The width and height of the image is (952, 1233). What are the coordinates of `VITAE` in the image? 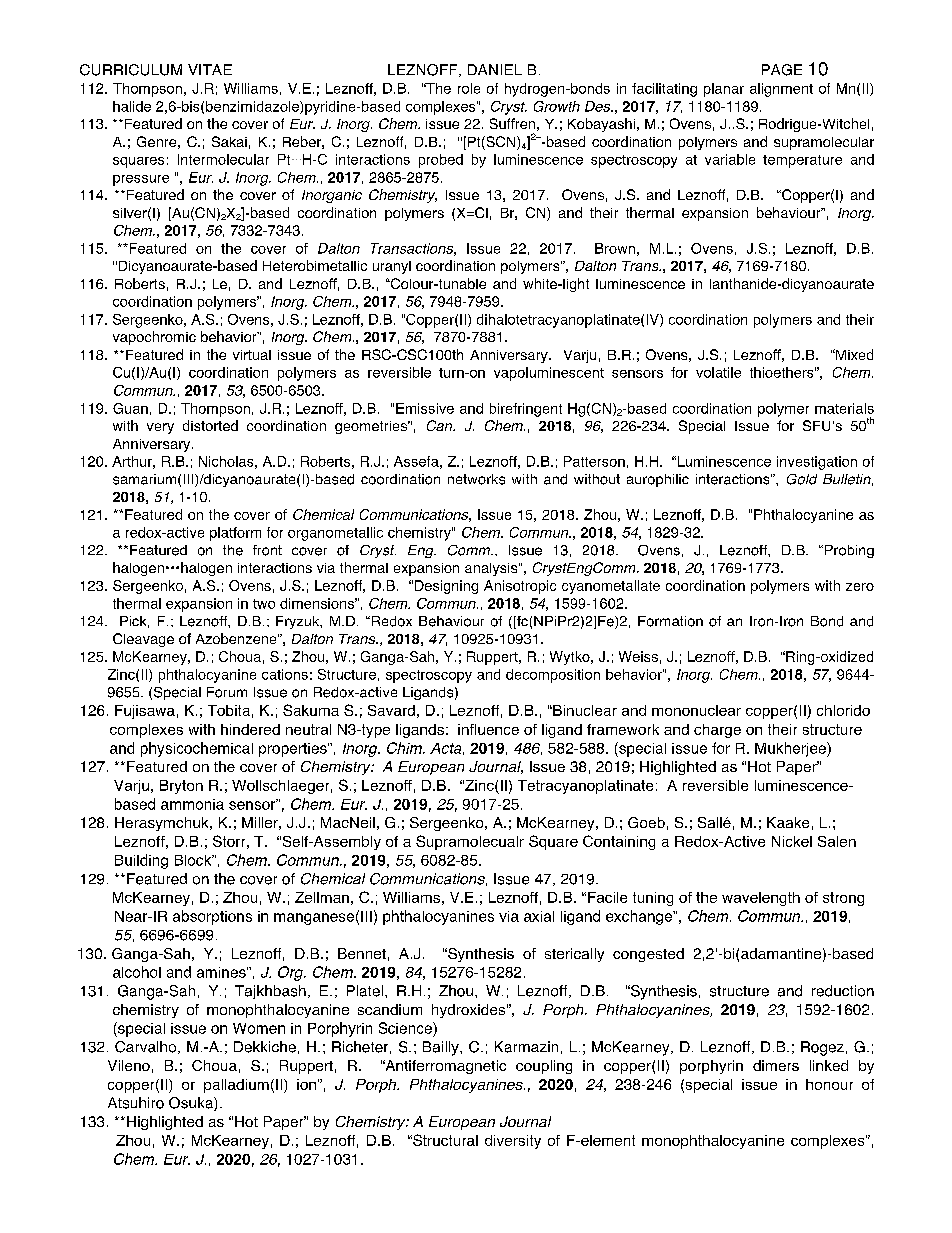 It's located at (210, 69).
